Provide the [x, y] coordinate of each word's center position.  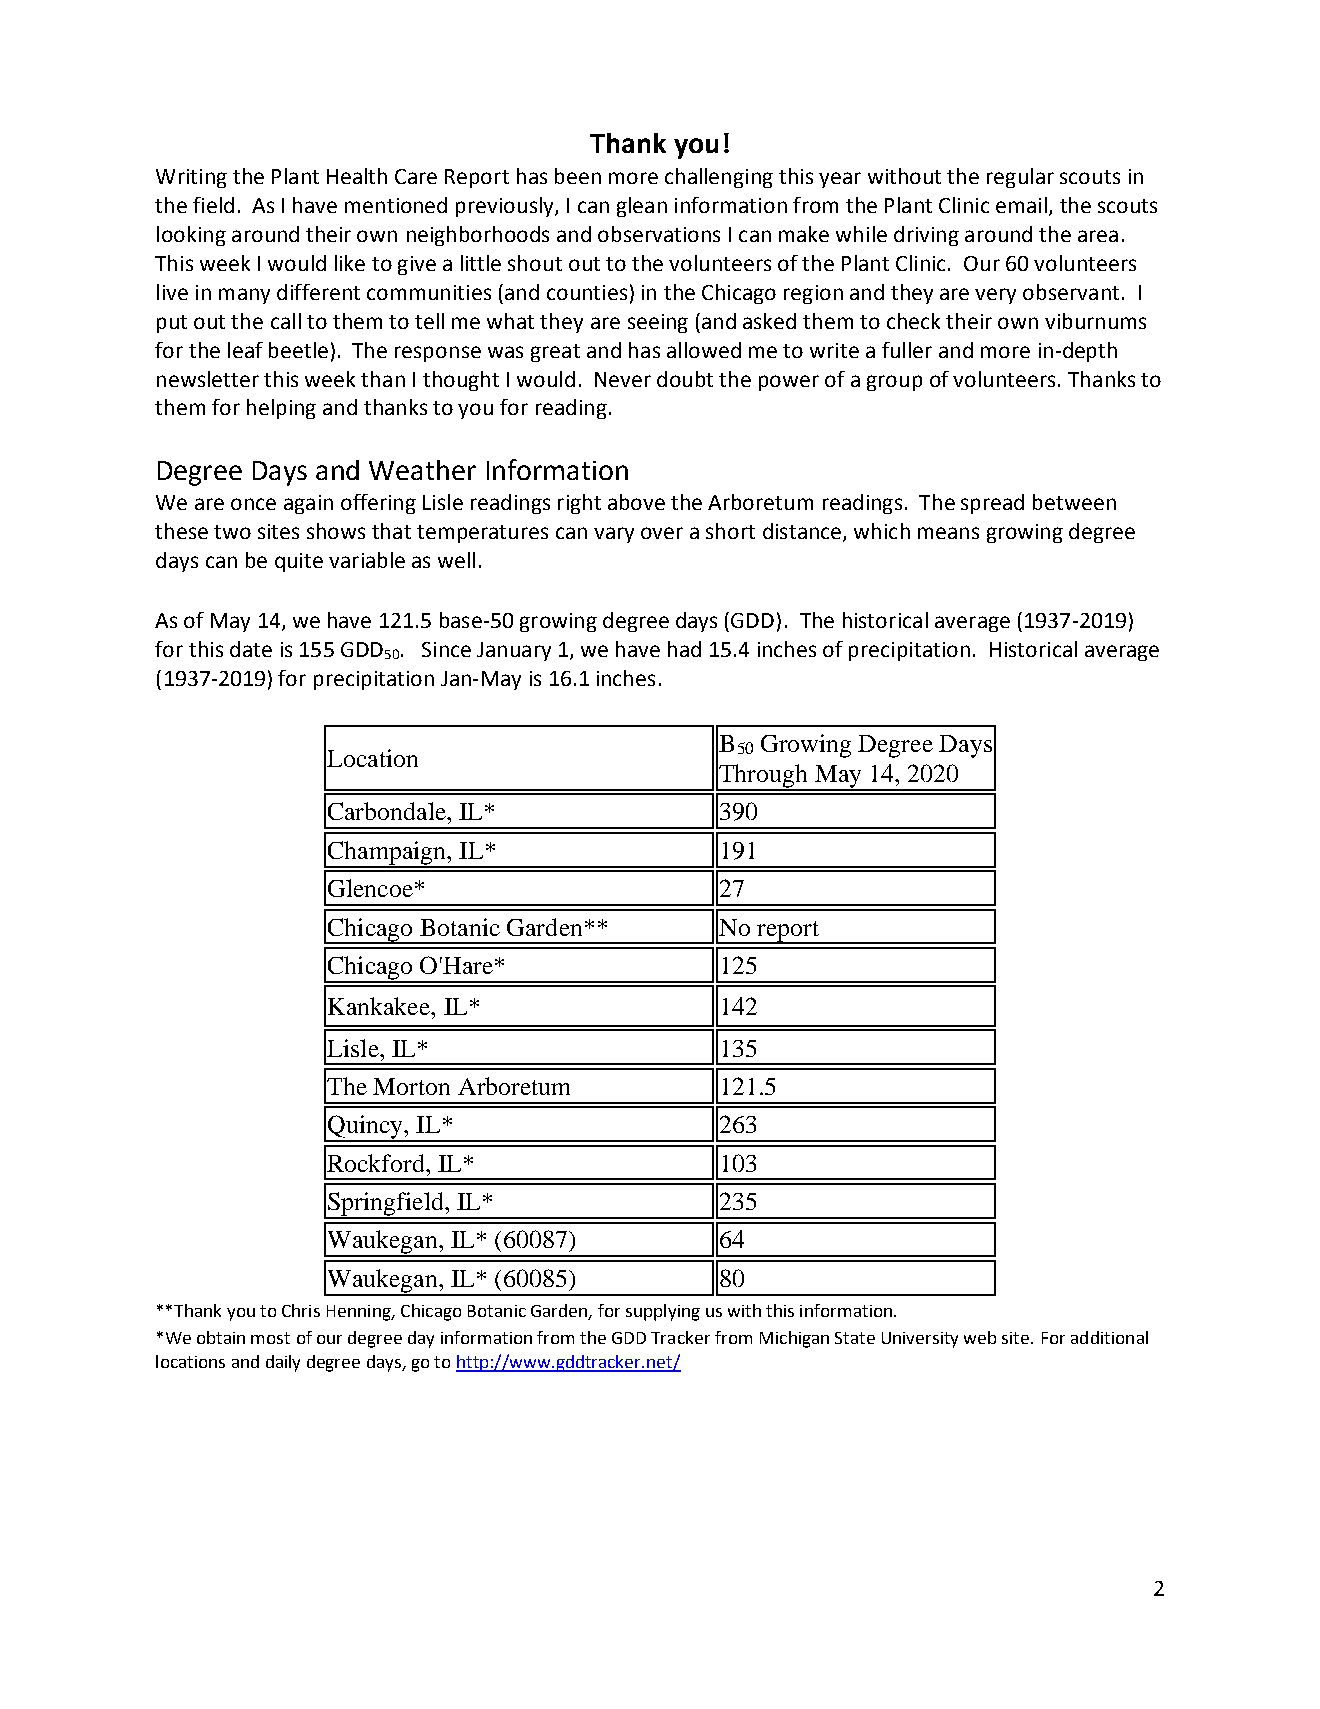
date [251, 649]
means [948, 533]
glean [642, 207]
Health [357, 176]
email [1021, 205]
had [684, 649]
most [270, 1338]
